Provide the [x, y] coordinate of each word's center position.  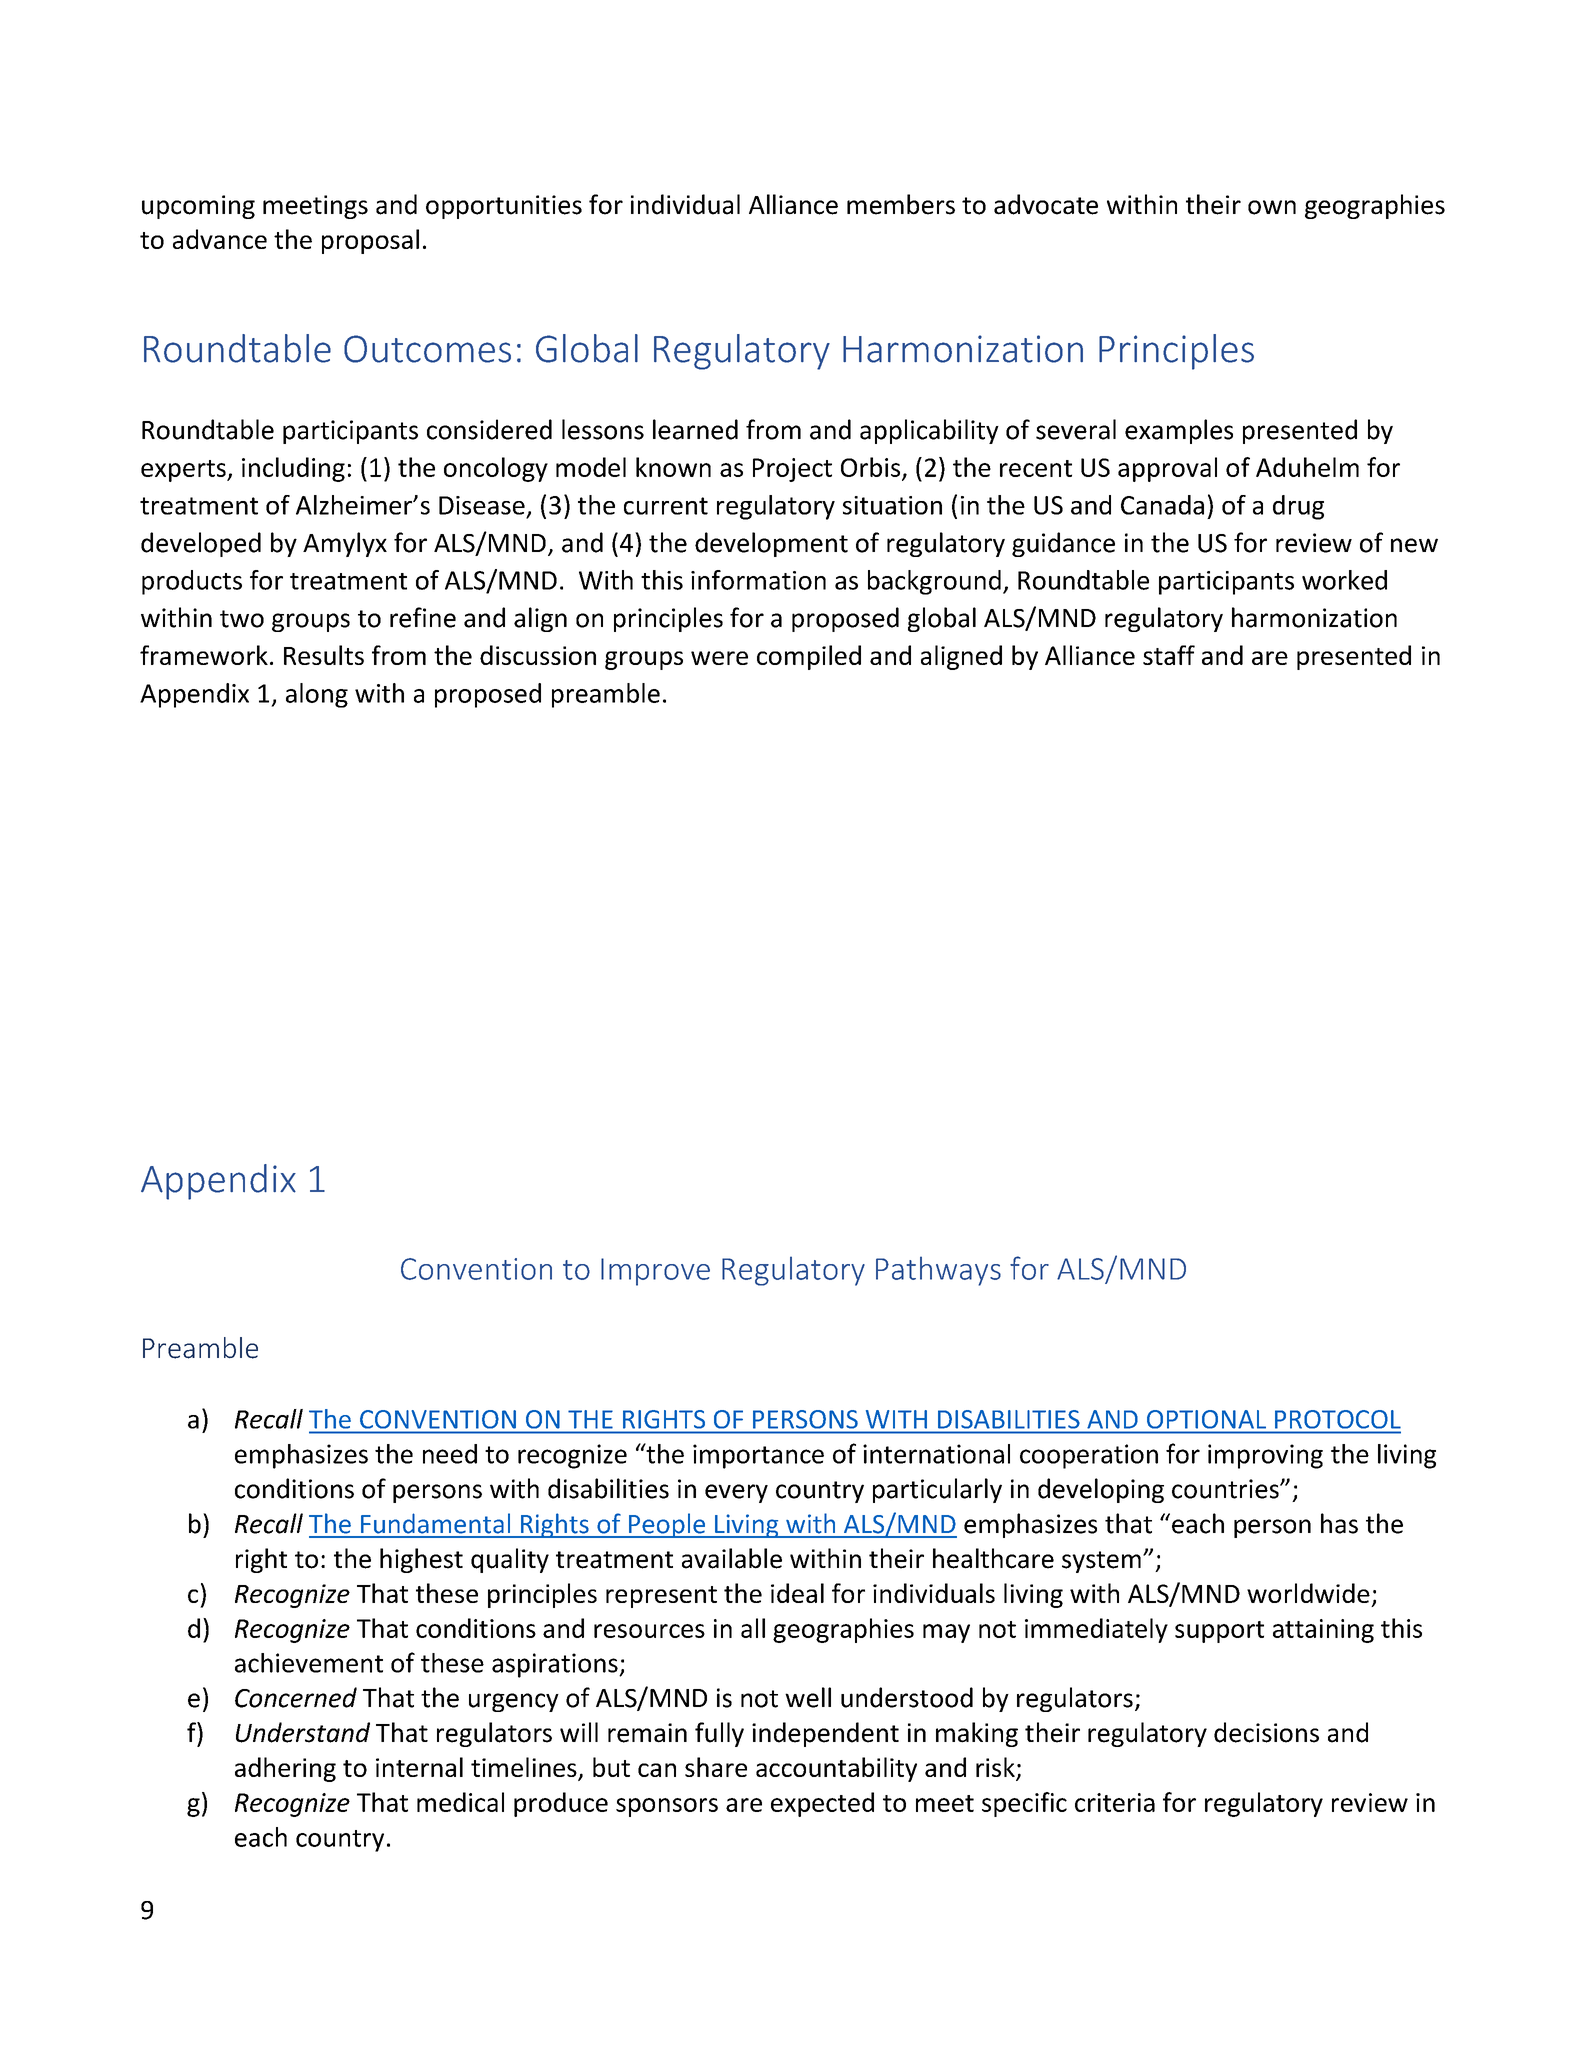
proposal [370, 241]
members [901, 204]
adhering [285, 1769]
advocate [1046, 204]
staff [1169, 655]
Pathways [938, 1271]
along [317, 695]
